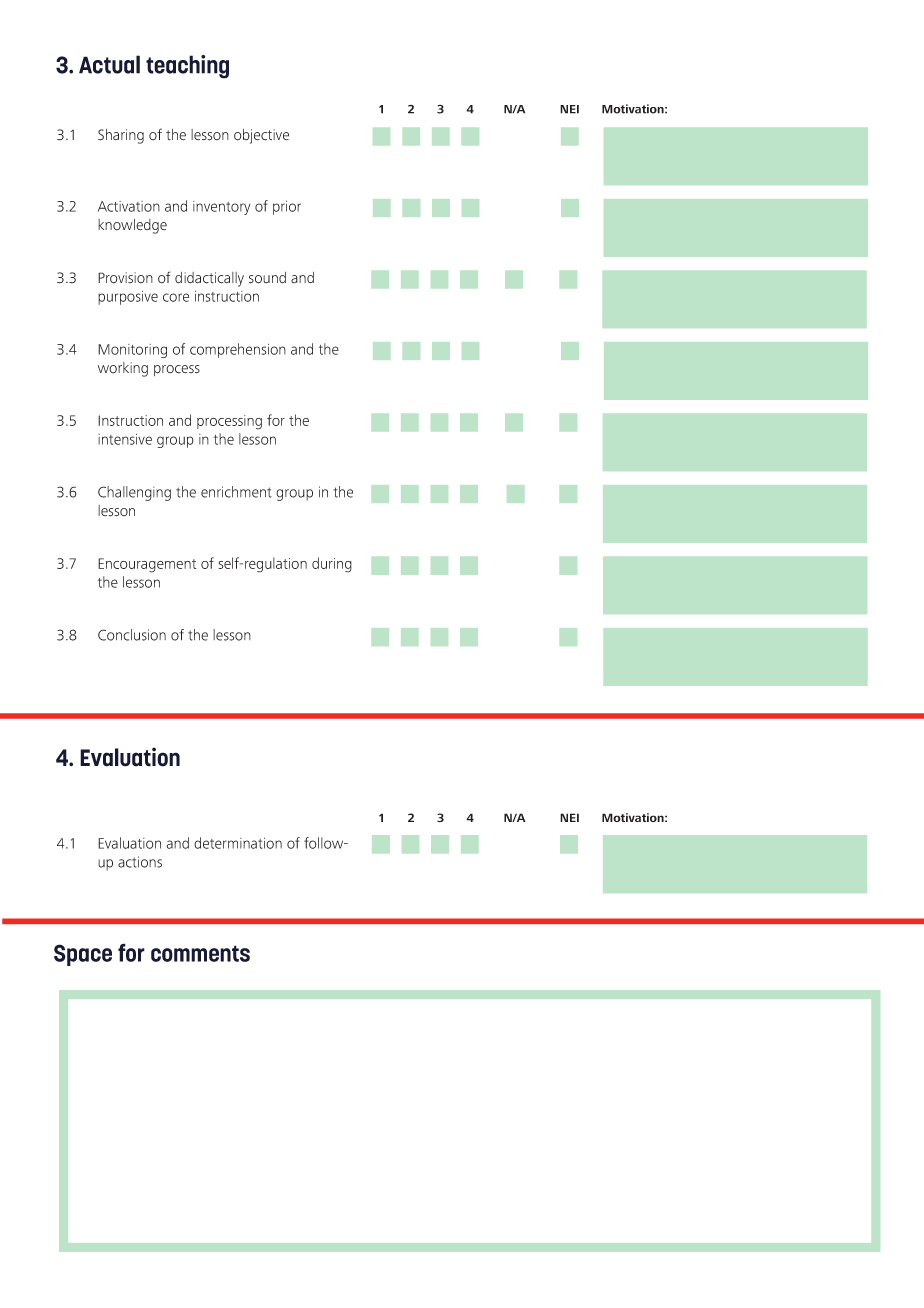 The image size is (924, 1308). What do you see at coordinates (209, 279) in the document?
I see `didactically` at bounding box center [209, 279].
